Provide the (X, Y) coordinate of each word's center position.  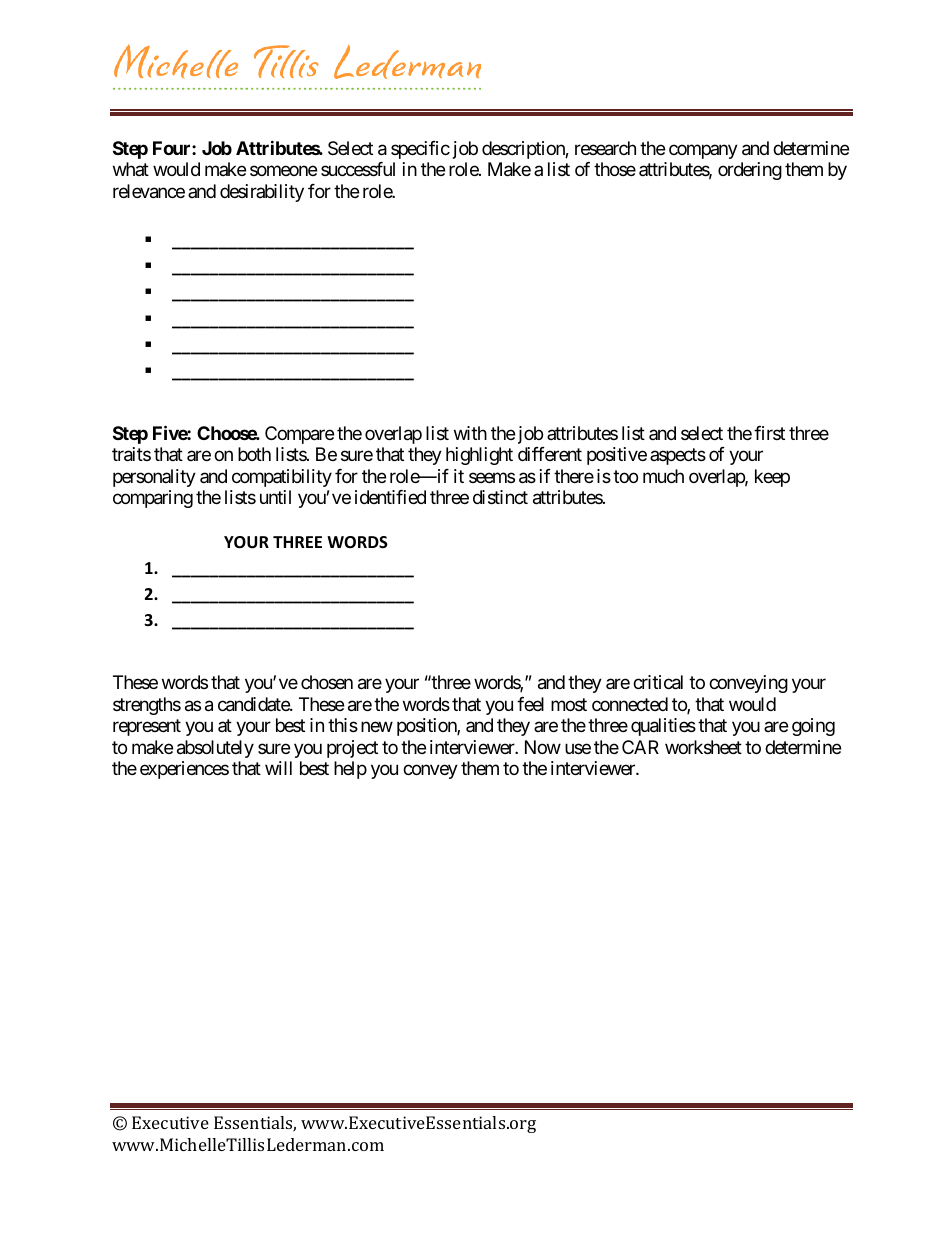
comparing (153, 499)
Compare (299, 435)
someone (283, 171)
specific (420, 150)
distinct (500, 497)
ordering (750, 171)
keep (772, 478)
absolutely (215, 749)
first (769, 433)
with (470, 433)
